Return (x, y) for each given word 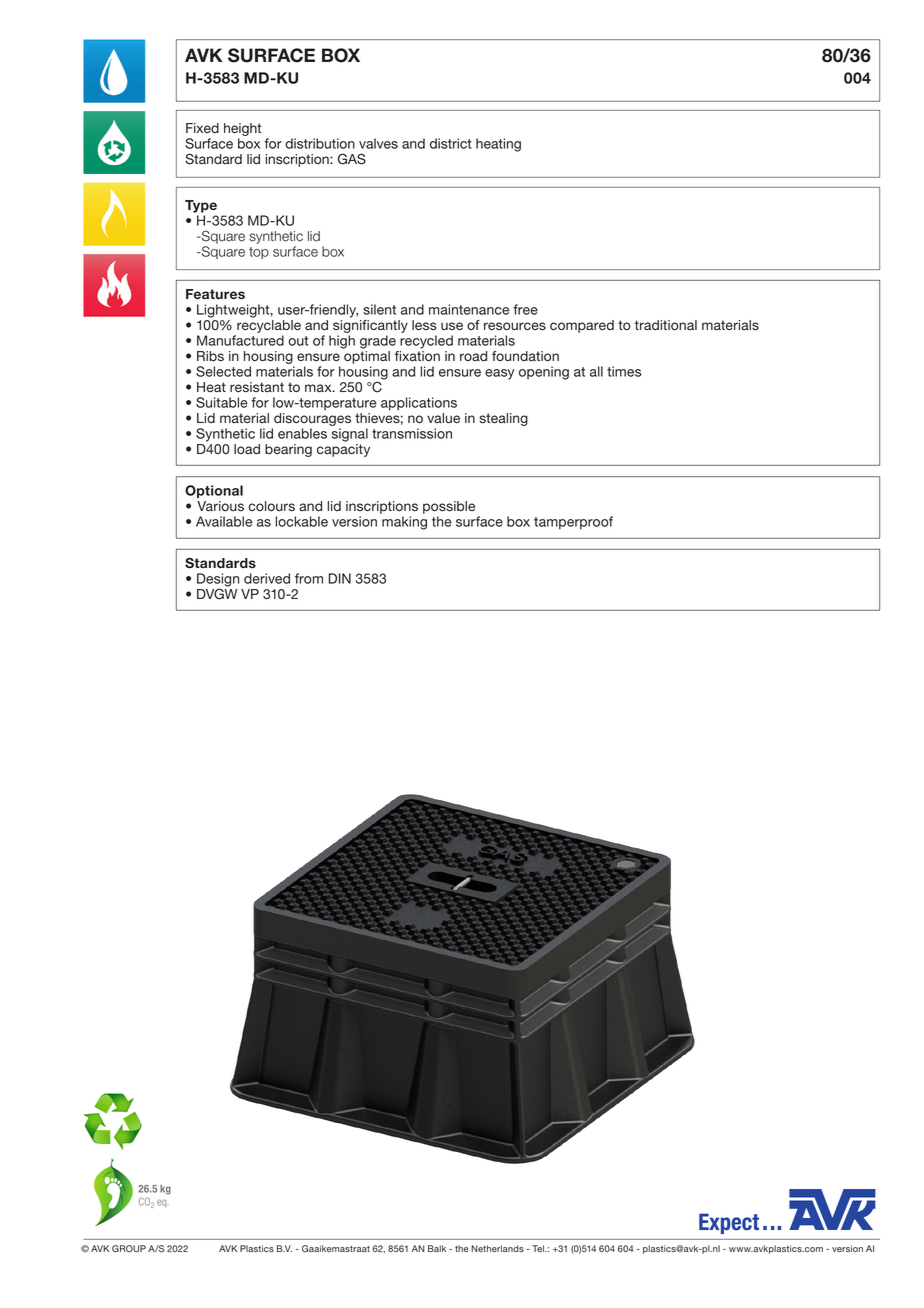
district (451, 143)
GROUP (129, 1249)
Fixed (202, 128)
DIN (340, 578)
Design (218, 581)
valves (378, 143)
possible (449, 509)
